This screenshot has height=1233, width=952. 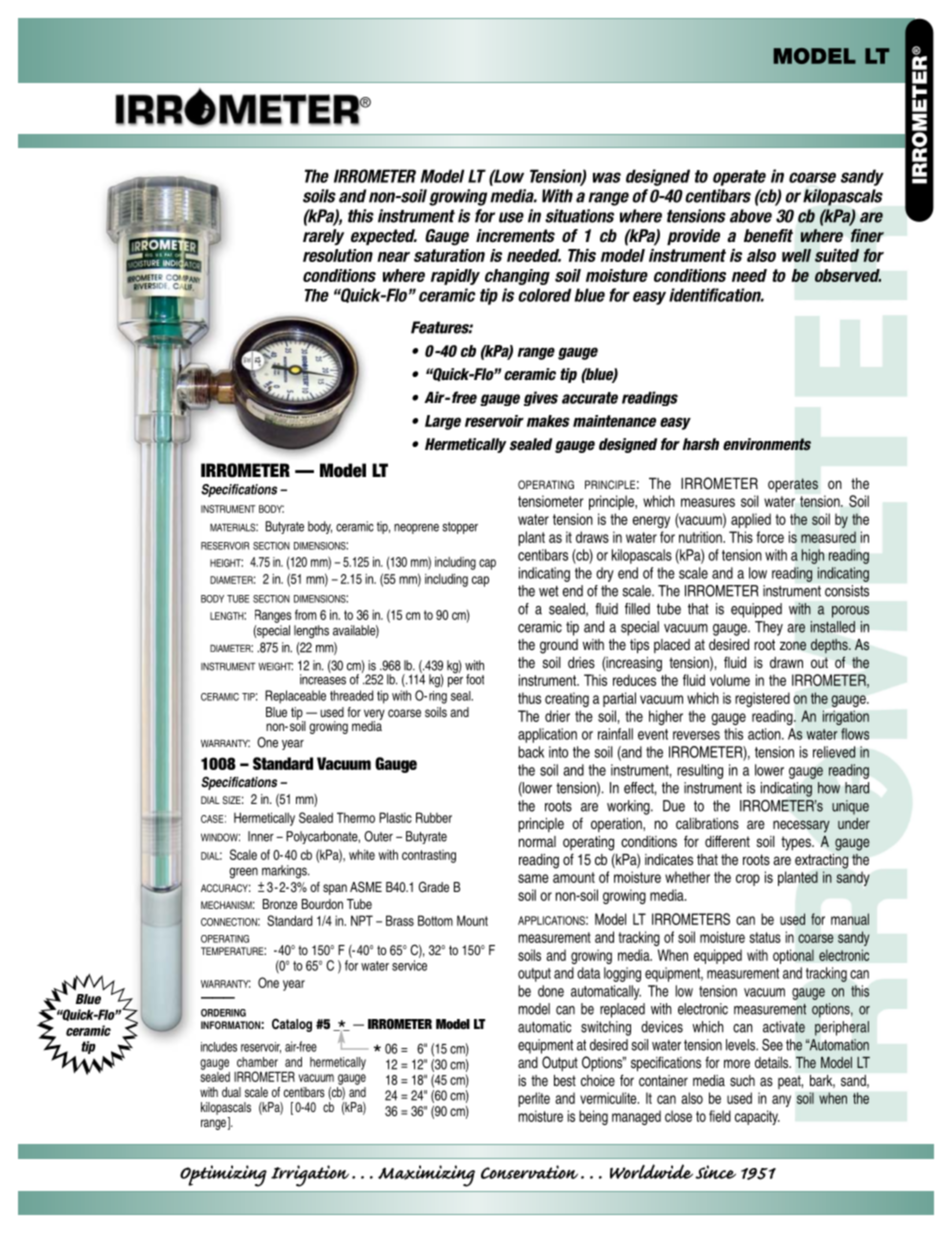 What do you see at coordinates (592, 537) in the screenshot?
I see `draws` at bounding box center [592, 537].
